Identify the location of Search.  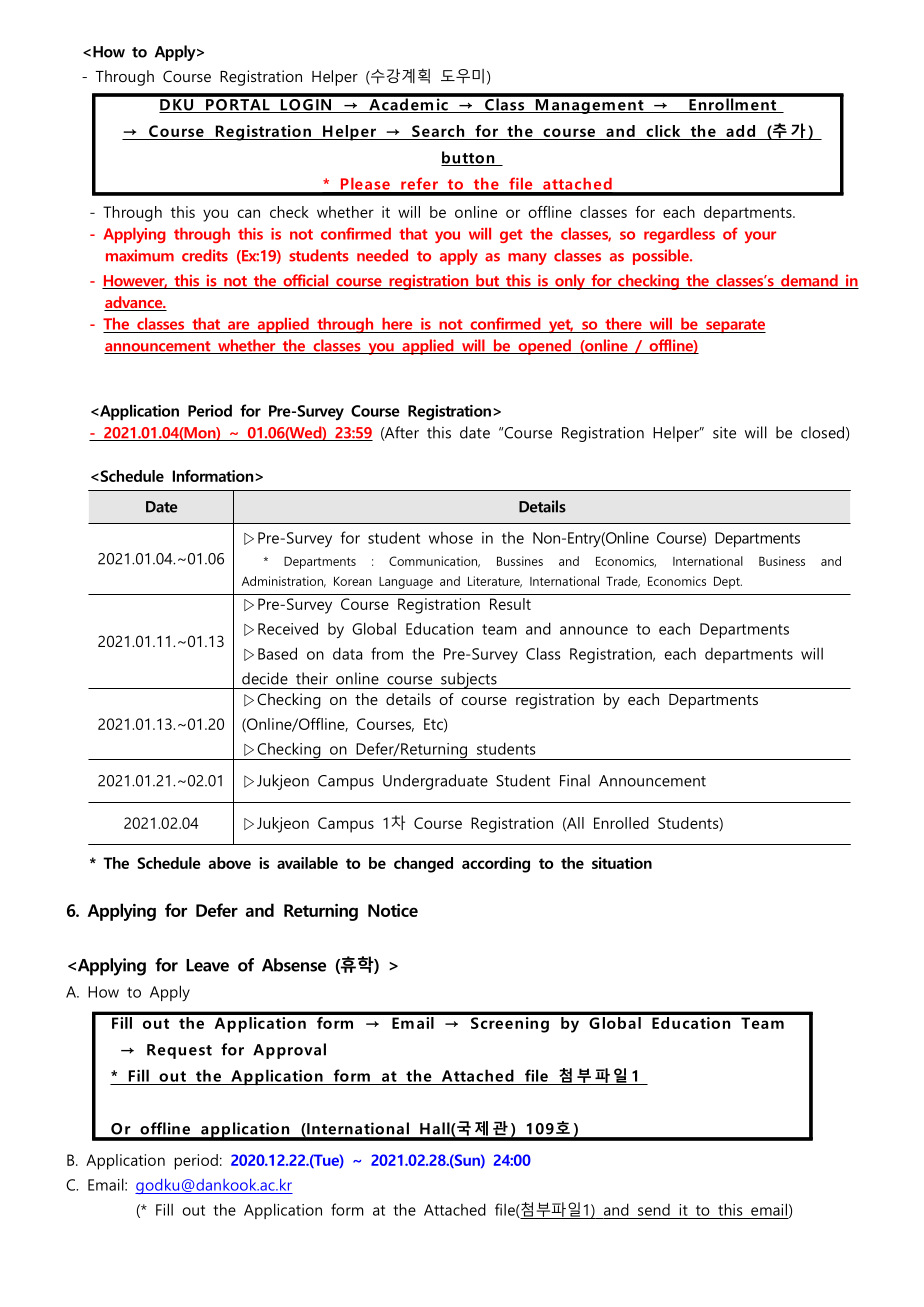
(438, 131).
